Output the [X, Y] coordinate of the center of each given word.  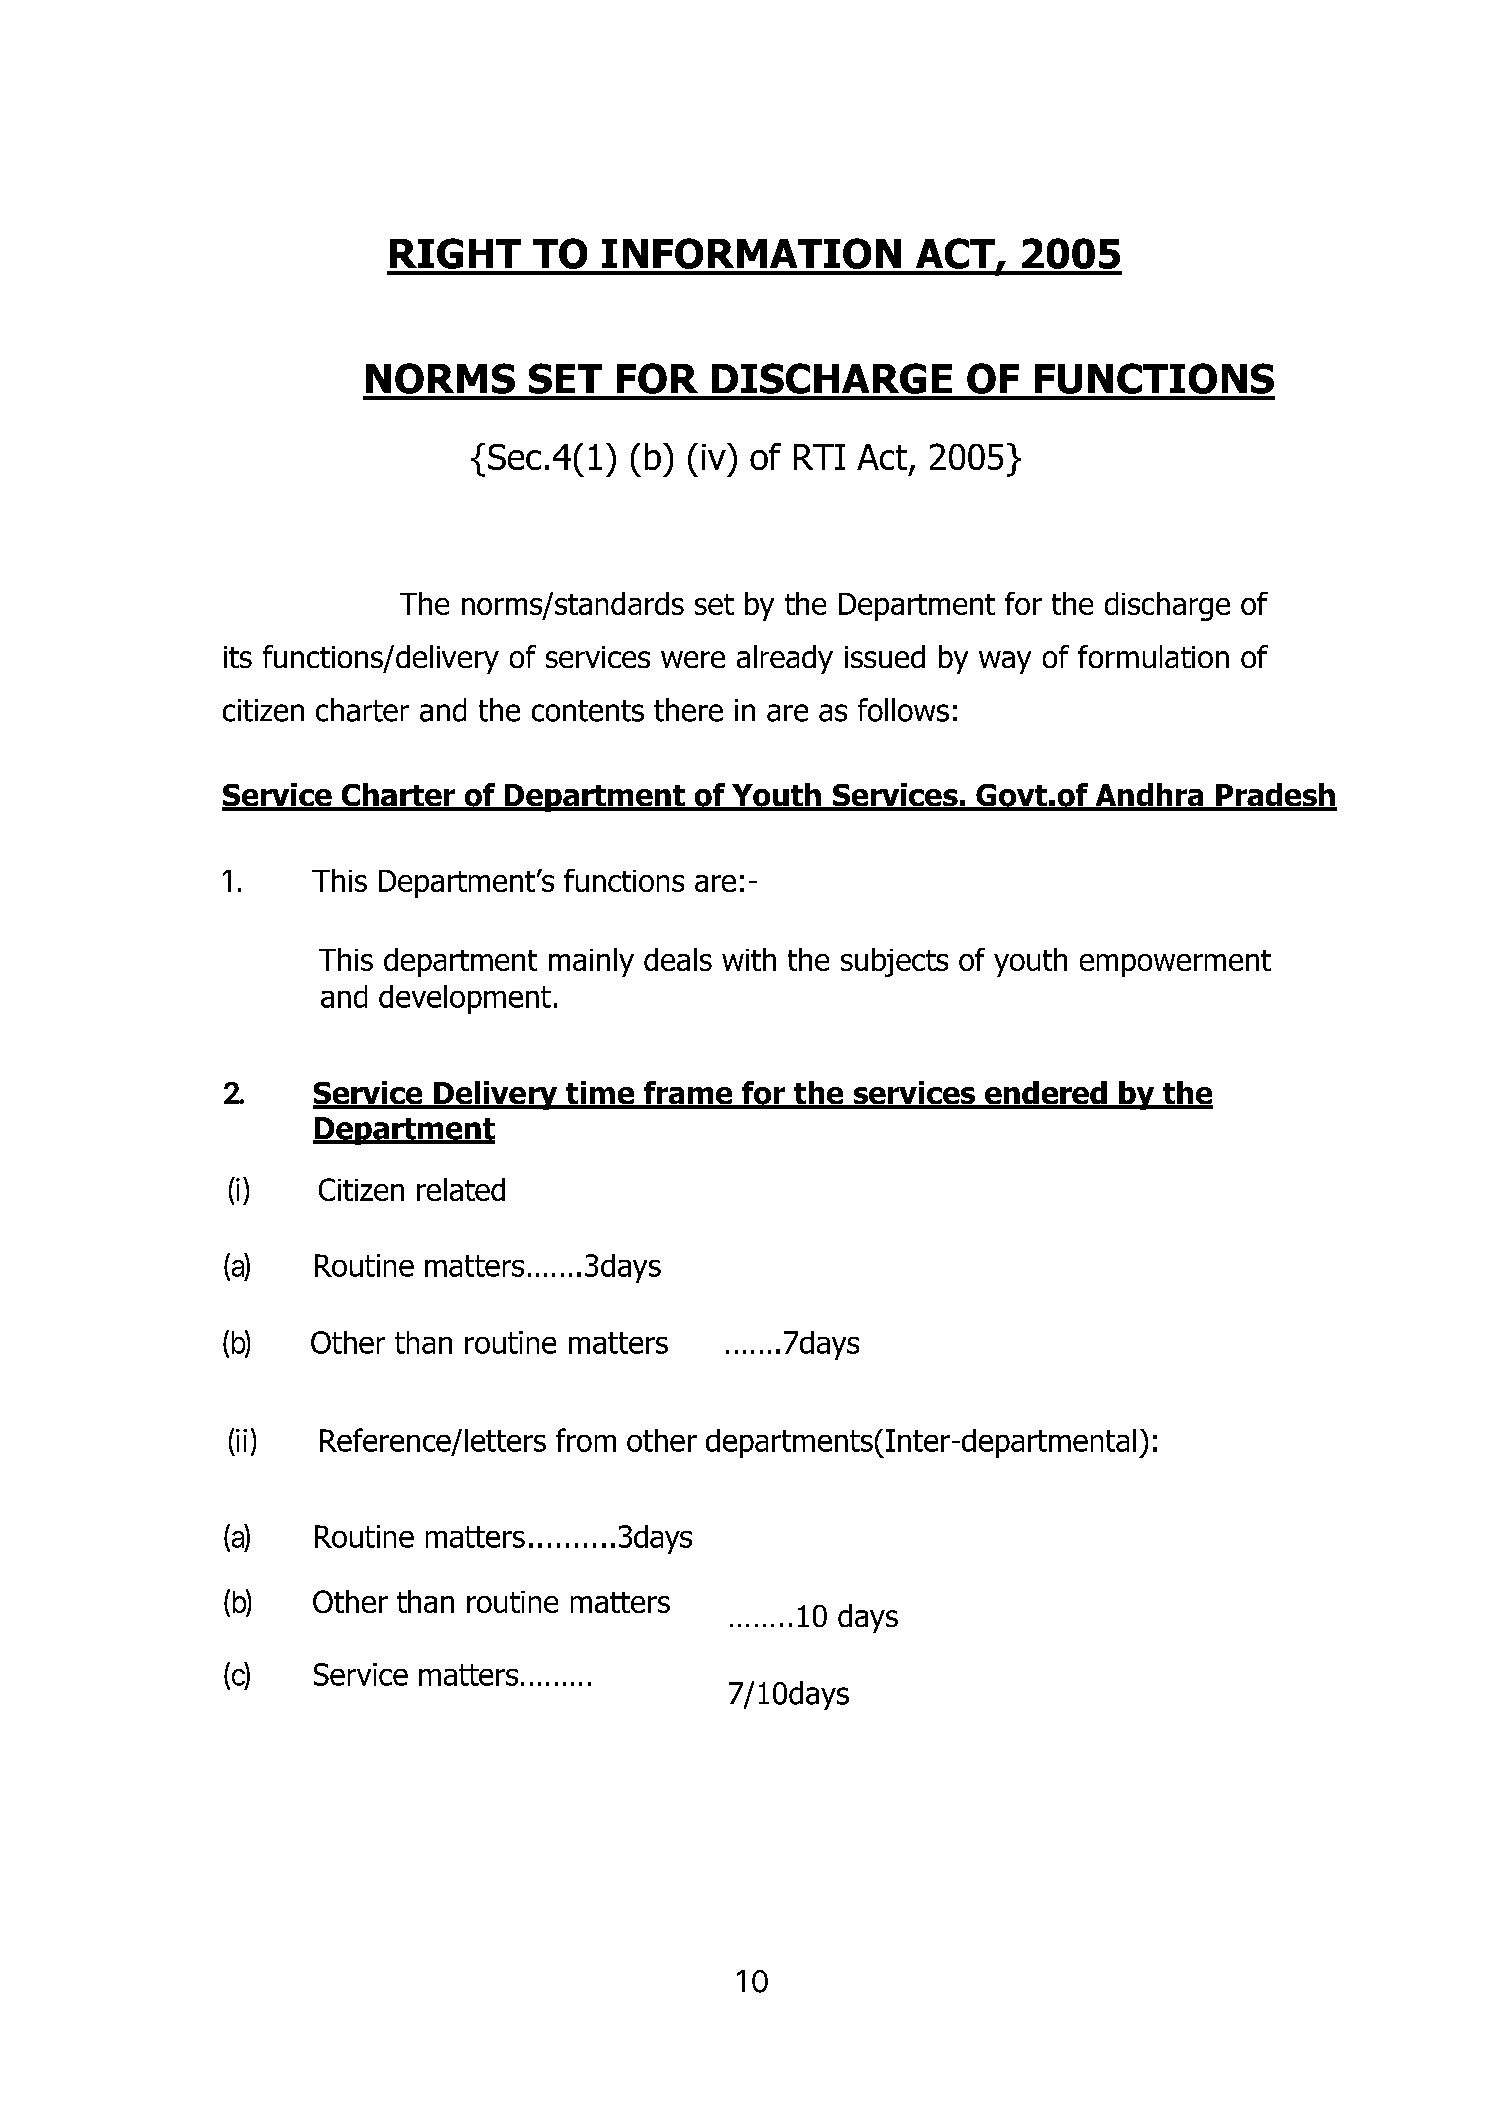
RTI [819, 457]
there [688, 710]
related [461, 1189]
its [238, 657]
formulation [1153, 656]
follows [903, 710]
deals [678, 959]
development [465, 999]
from [586, 1440]
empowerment [1175, 963]
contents [588, 711]
